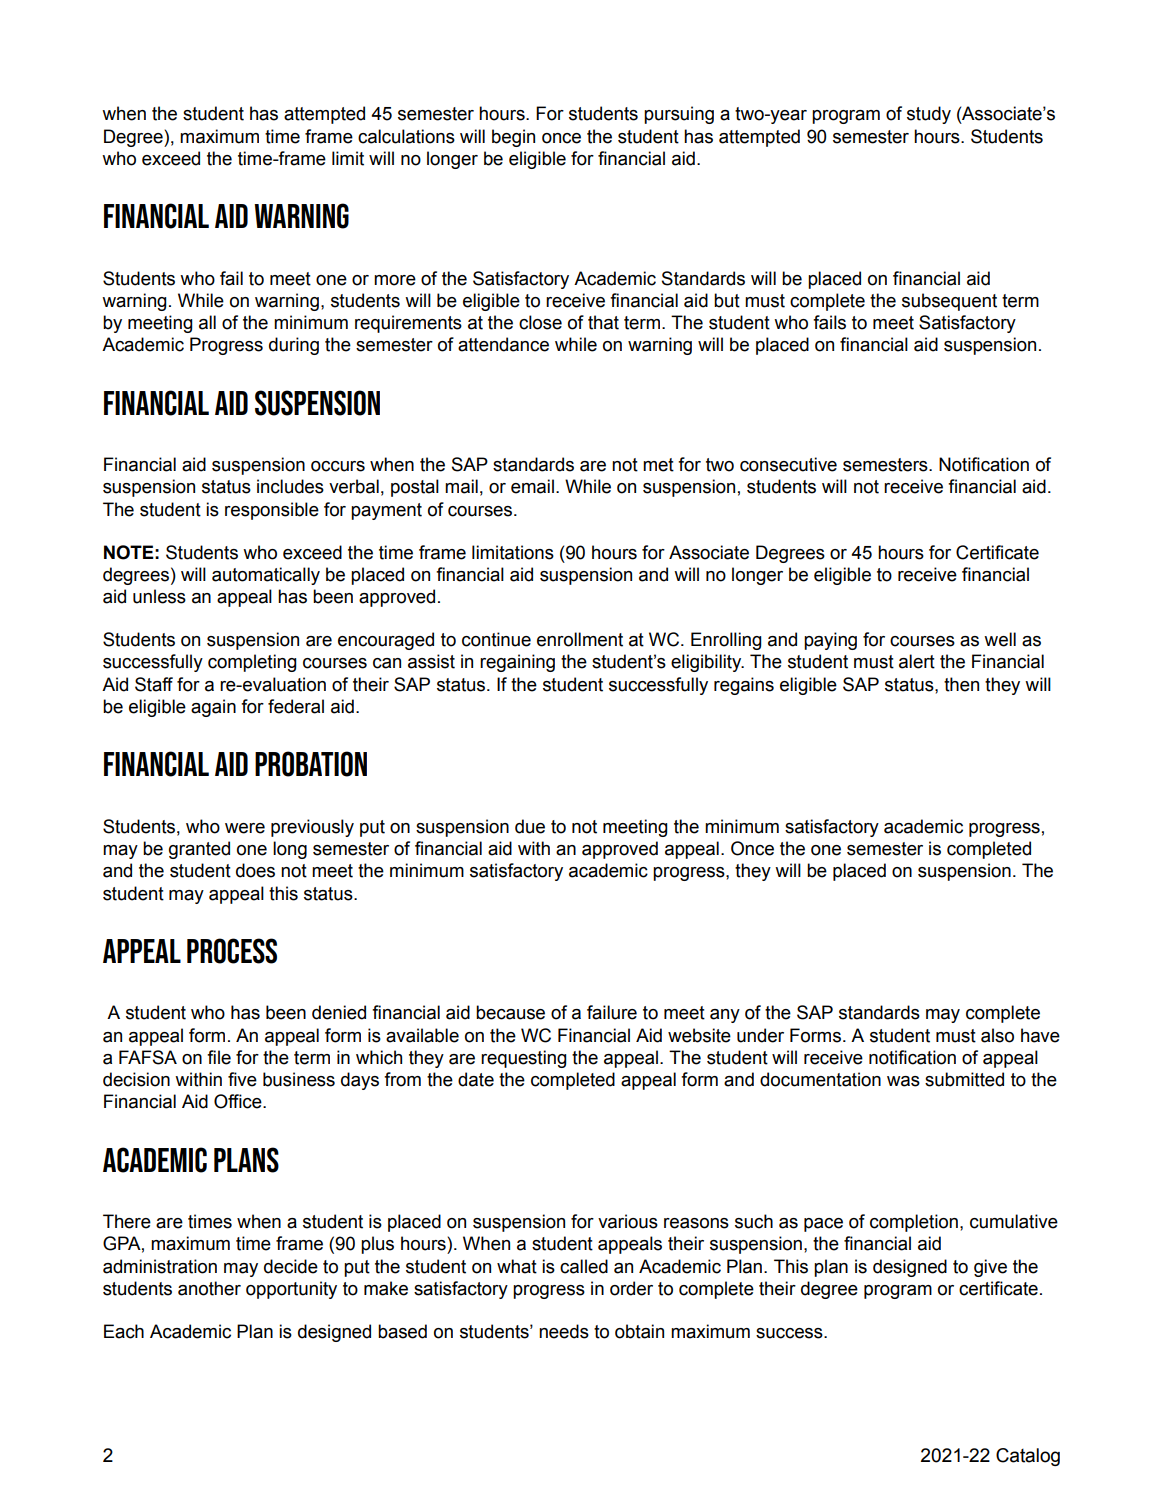  I want to click on were, so click(245, 828).
